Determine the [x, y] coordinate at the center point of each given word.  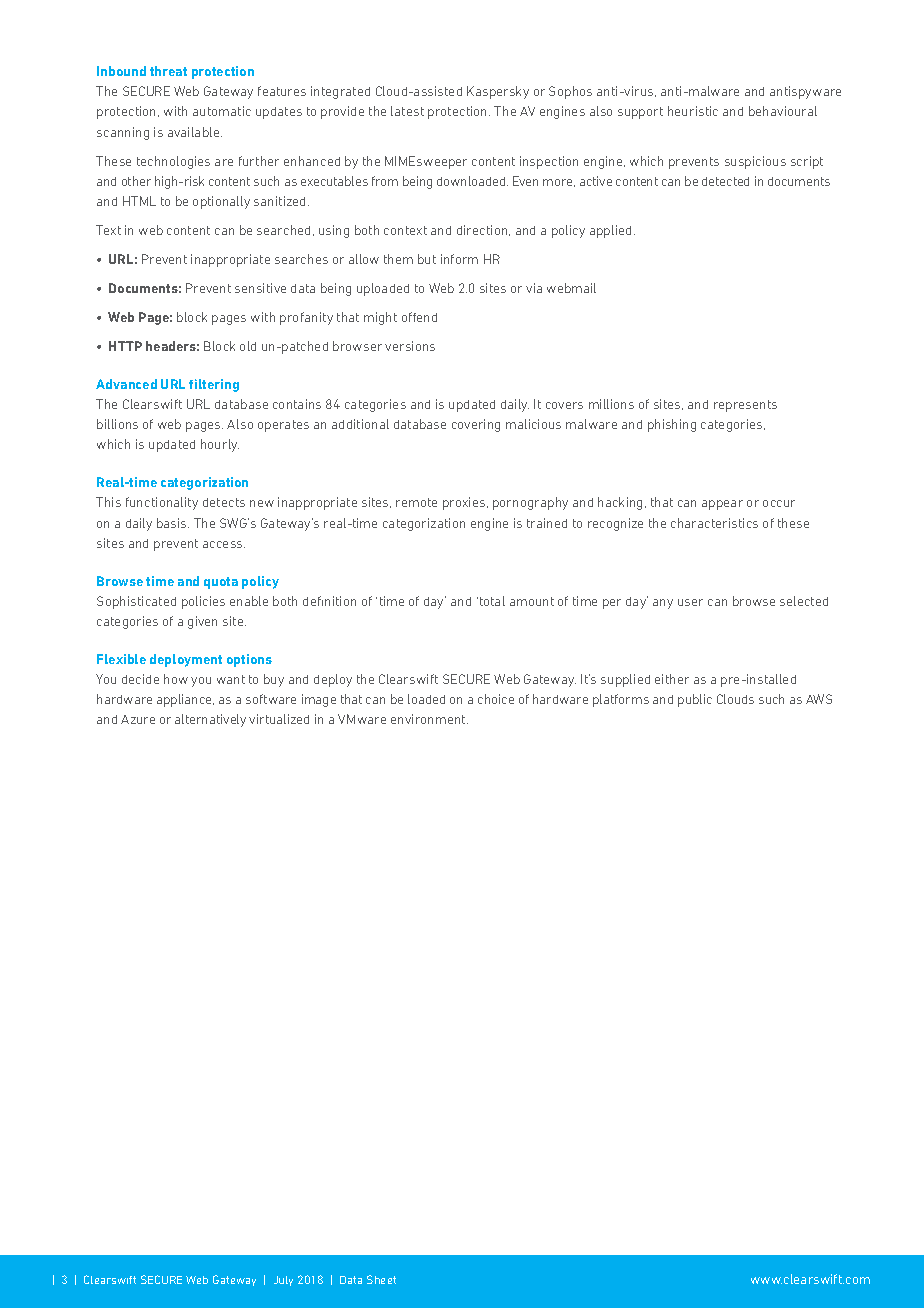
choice [496, 699]
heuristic [693, 111]
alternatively [210, 720]
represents [745, 406]
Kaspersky [498, 92]
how [176, 679]
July [283, 1281]
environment [429, 719]
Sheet [381, 1279]
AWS [819, 699]
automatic [222, 111]
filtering [214, 385]
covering [476, 425]
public [695, 700]
